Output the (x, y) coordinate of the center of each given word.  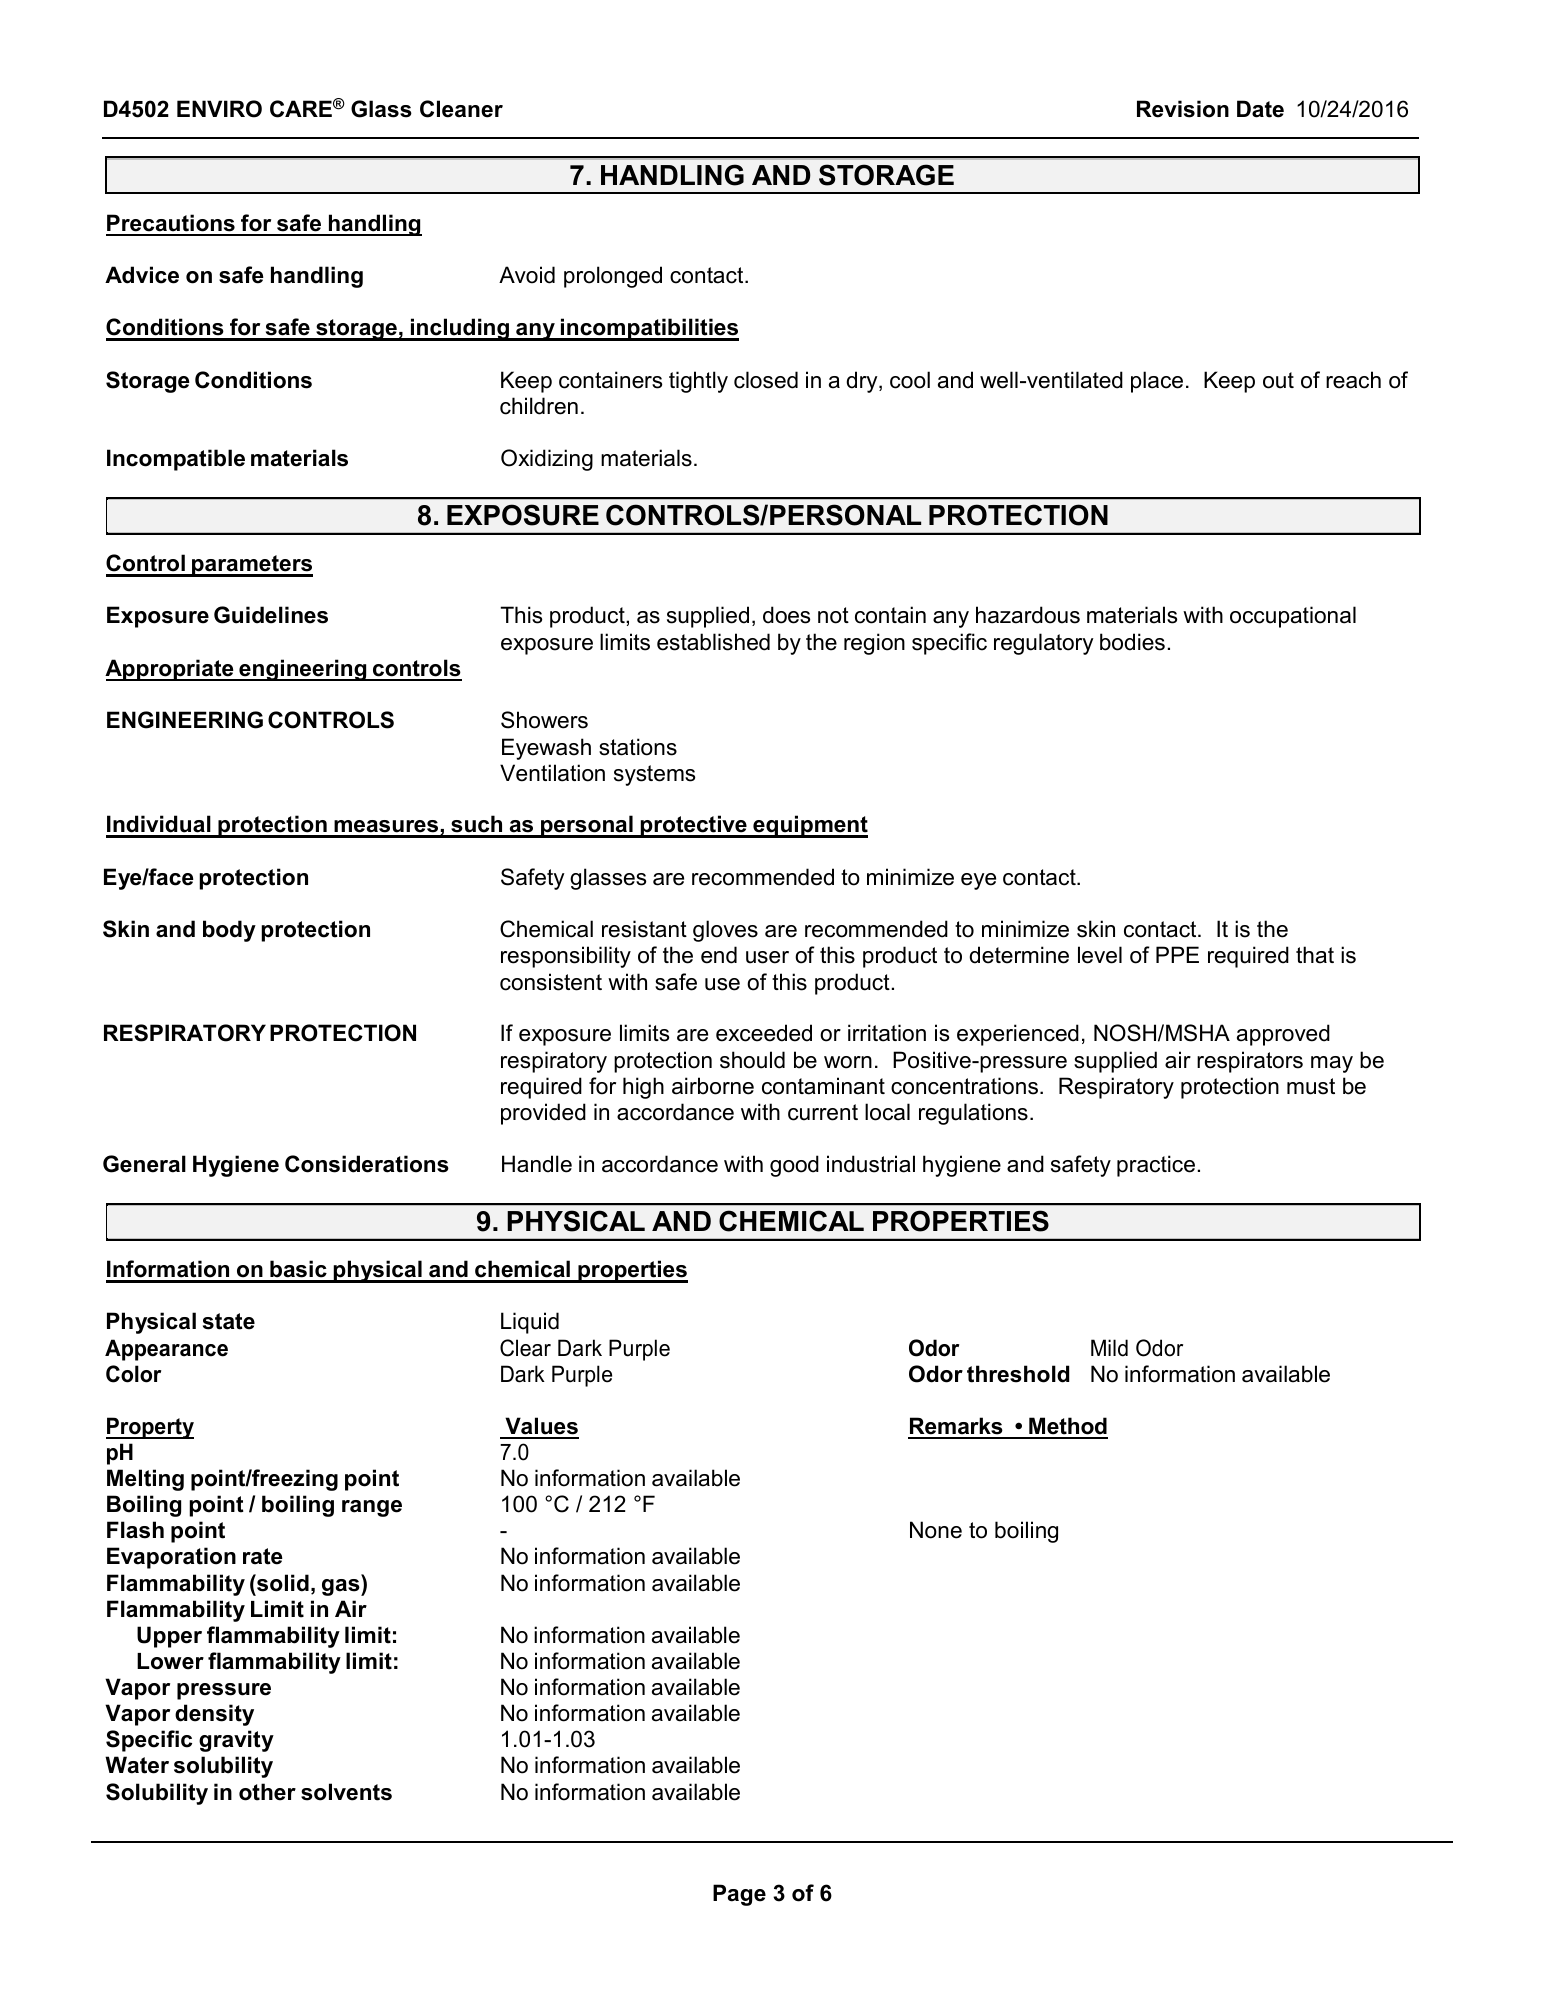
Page (739, 1895)
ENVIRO (219, 109)
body (229, 931)
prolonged (613, 277)
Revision (1183, 109)
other (267, 1792)
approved (1283, 1035)
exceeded (764, 1033)
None (936, 1530)
